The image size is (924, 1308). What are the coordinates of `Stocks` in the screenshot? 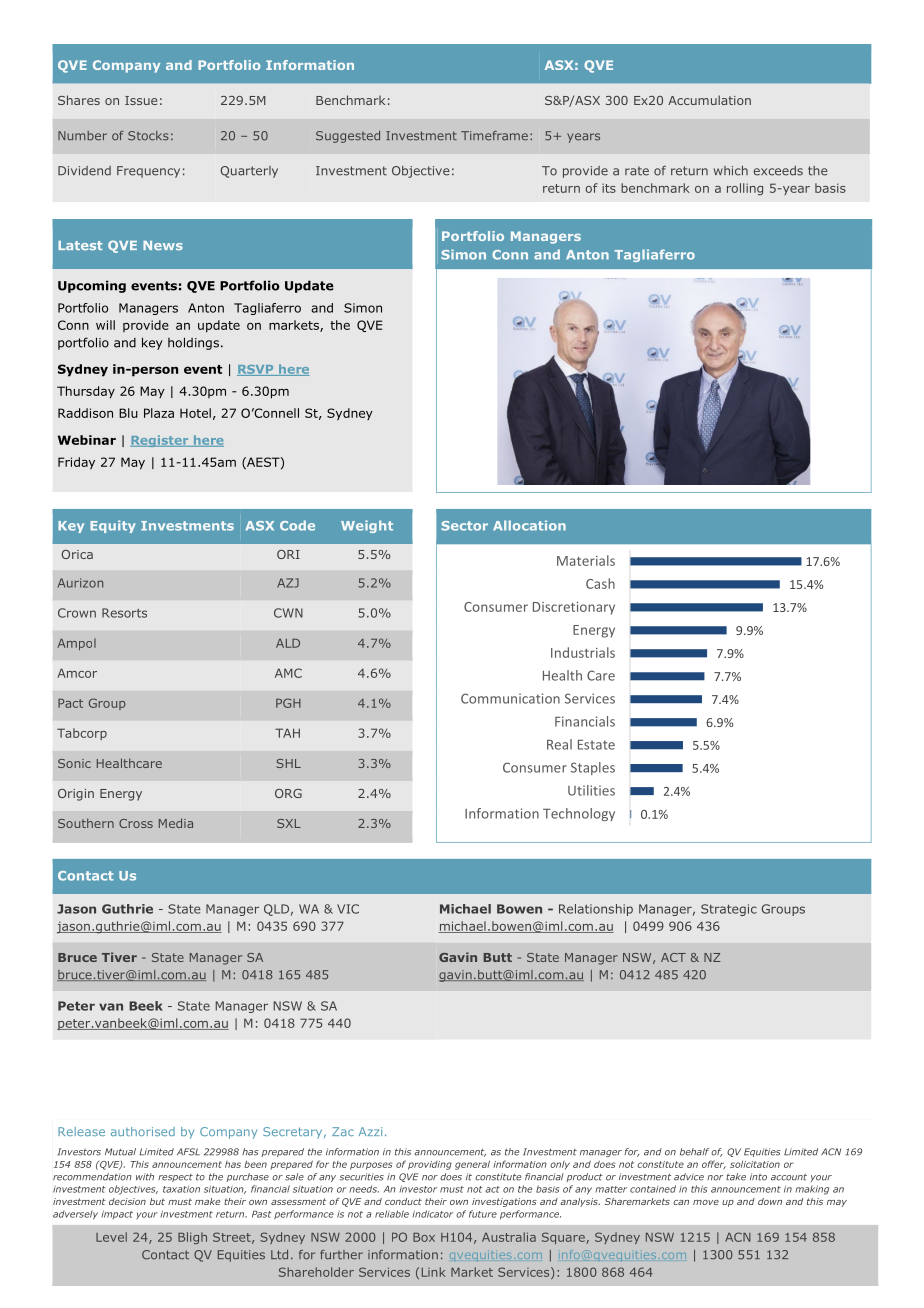 It's located at (148, 136).
